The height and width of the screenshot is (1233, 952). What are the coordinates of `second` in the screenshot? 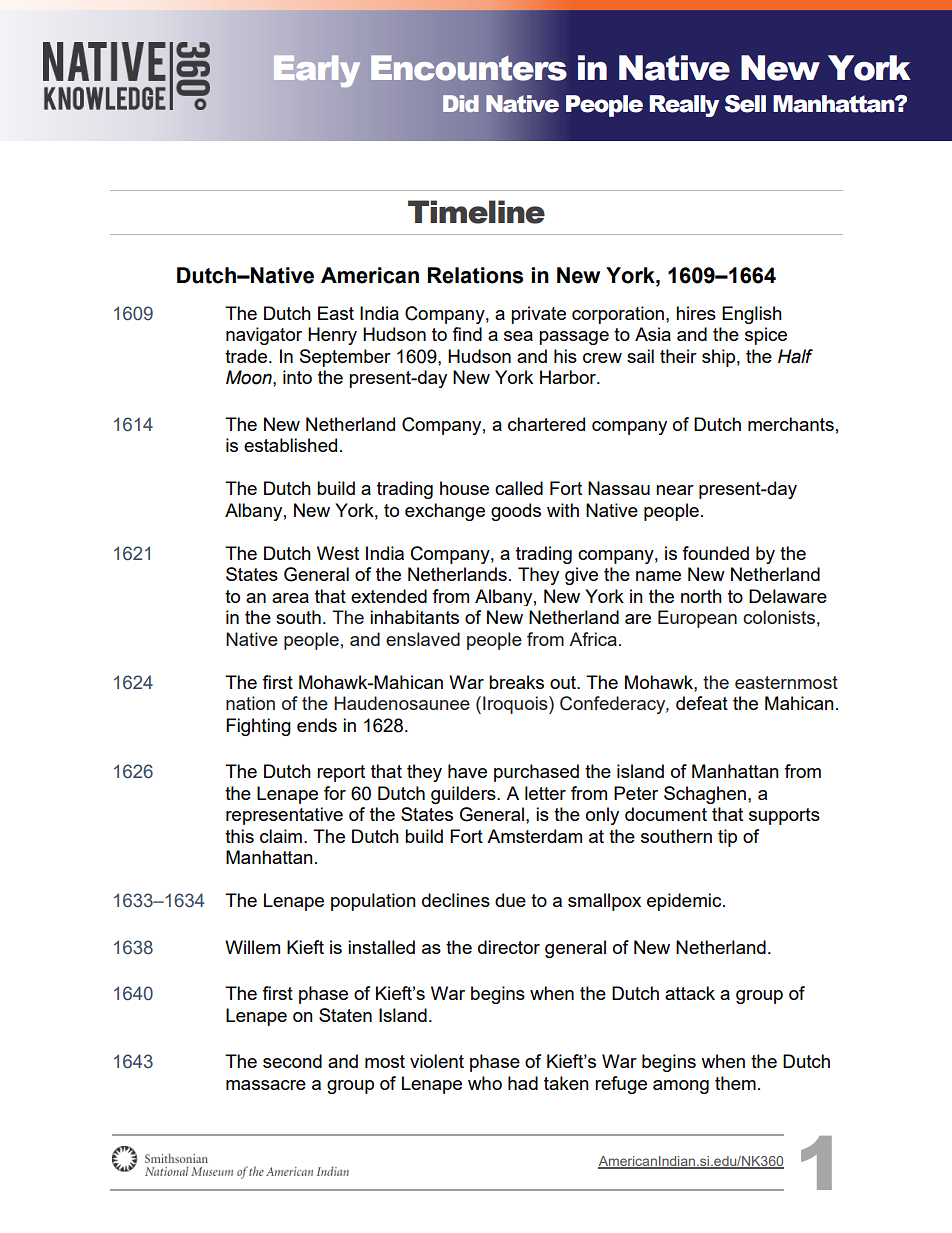 It's located at (292, 1061).
